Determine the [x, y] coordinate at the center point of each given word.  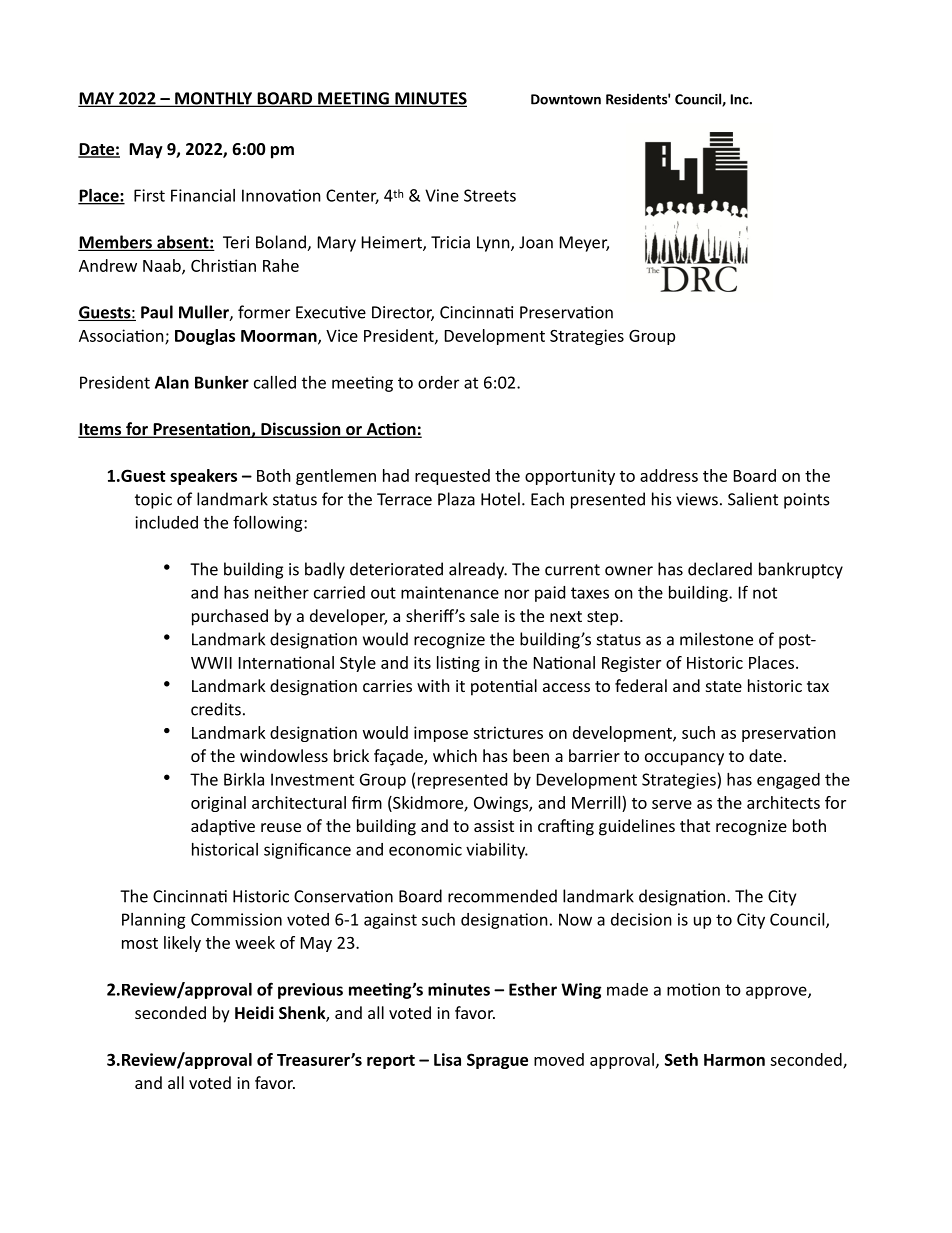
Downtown [566, 99]
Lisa [447, 1059]
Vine [442, 195]
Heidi [254, 1012]
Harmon [734, 1060]
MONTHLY [214, 99]
